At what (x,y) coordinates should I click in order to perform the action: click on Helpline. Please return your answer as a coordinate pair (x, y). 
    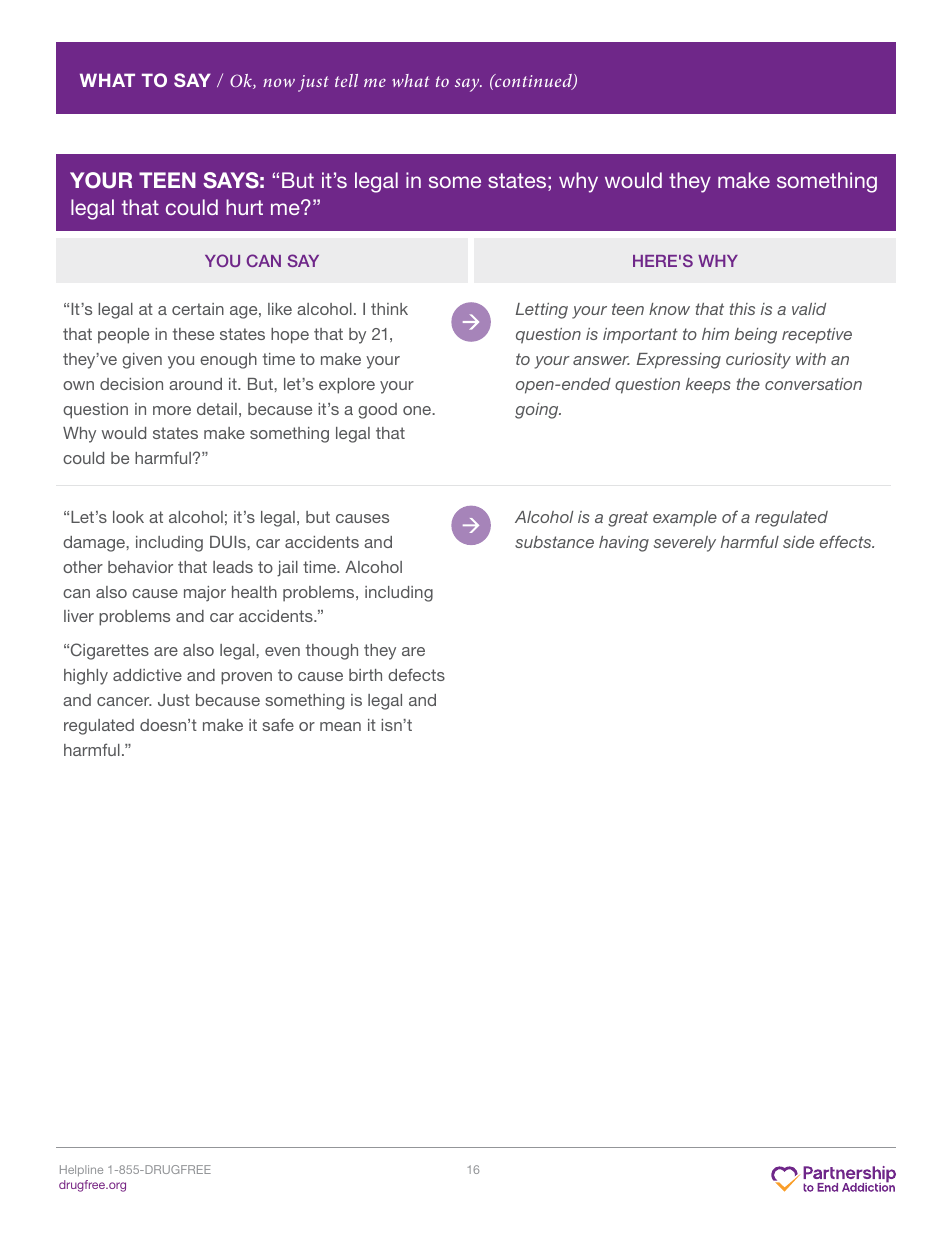
    Looking at the image, I should click on (81, 1170).
